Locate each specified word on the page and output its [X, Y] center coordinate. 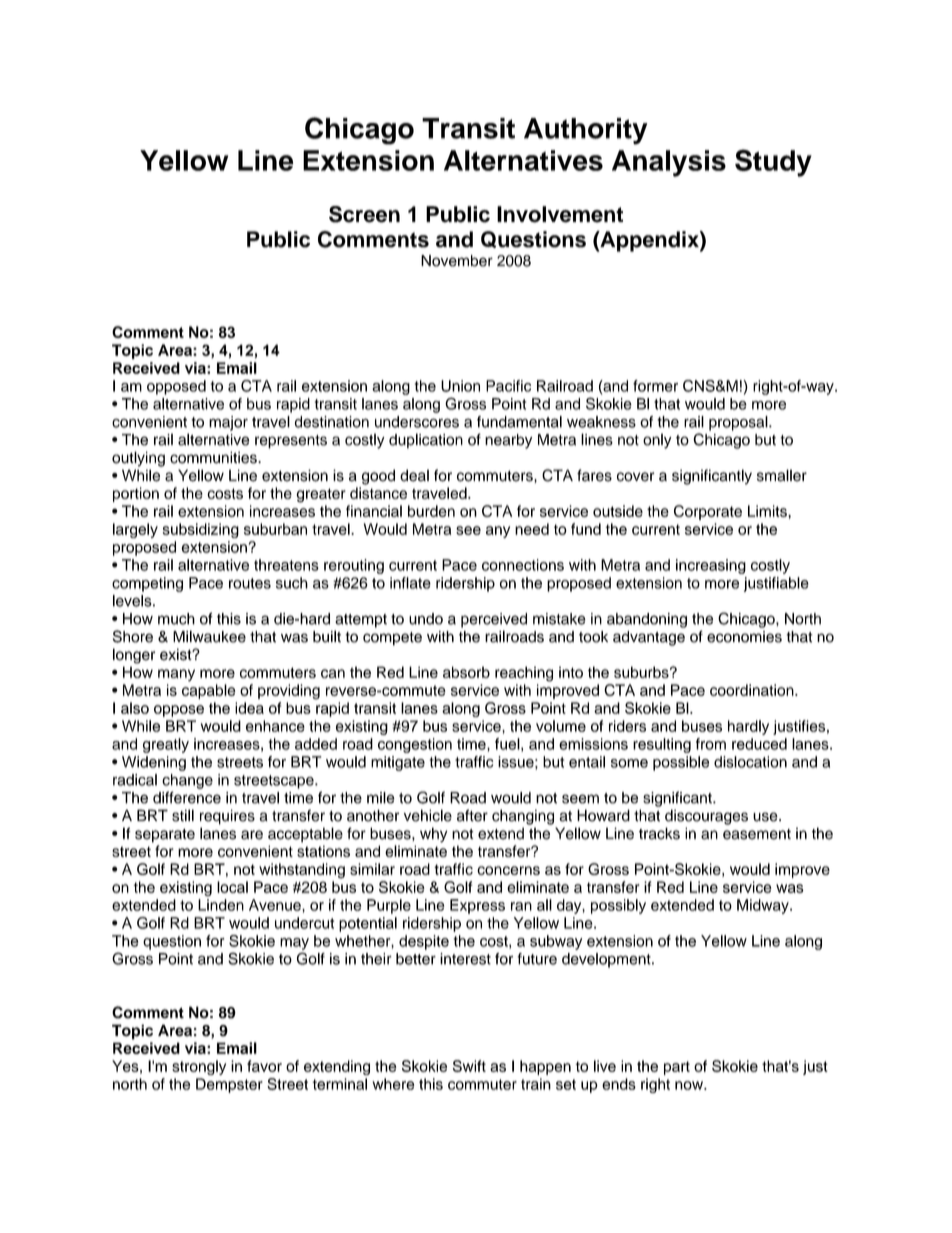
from [711, 744]
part [677, 1068]
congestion [415, 745]
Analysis [669, 163]
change [187, 781]
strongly [199, 1067]
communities [214, 457]
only [657, 441]
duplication [426, 441]
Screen [364, 214]
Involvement [560, 214]
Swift [469, 1066]
